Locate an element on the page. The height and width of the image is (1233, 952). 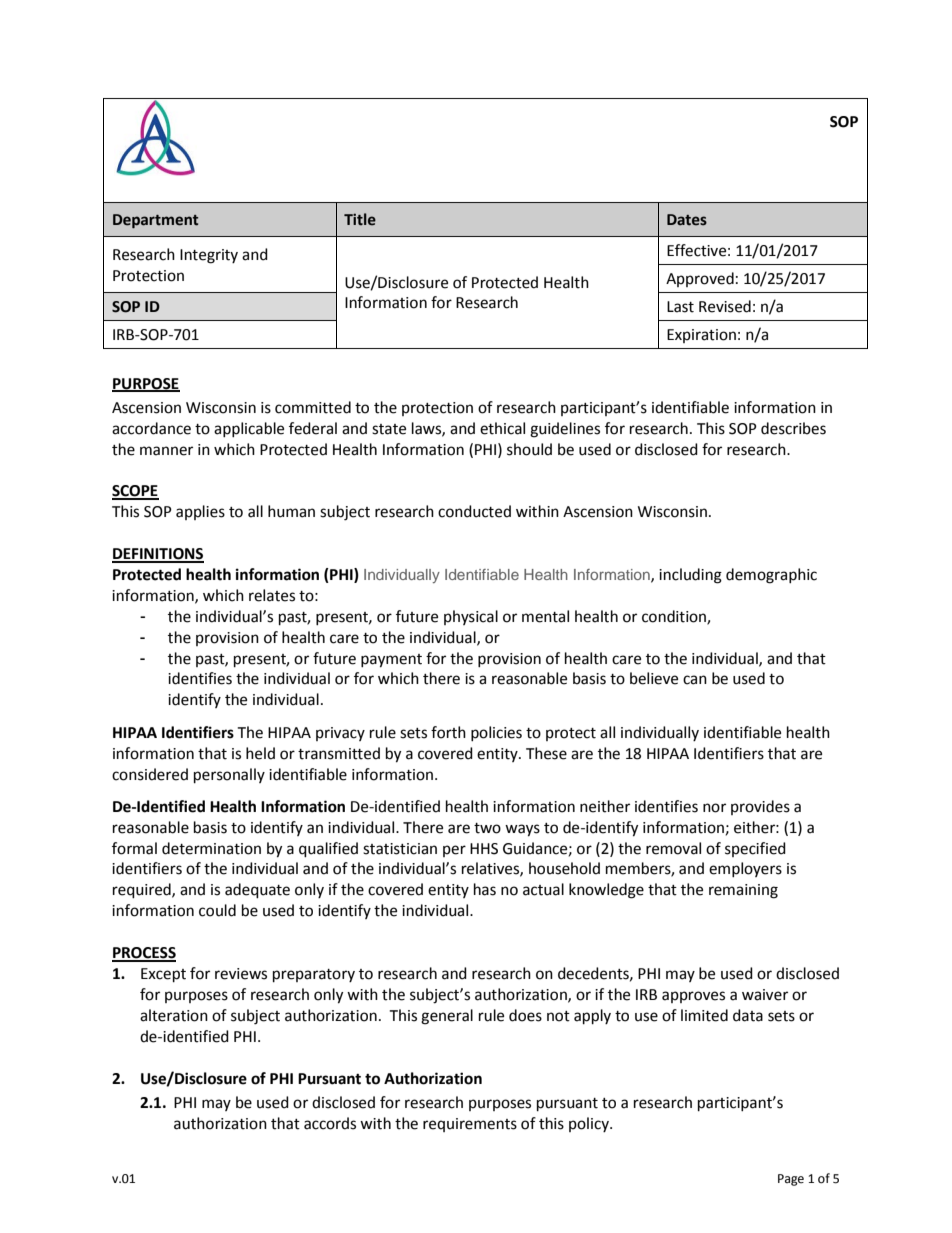
describes is located at coordinates (793, 428).
